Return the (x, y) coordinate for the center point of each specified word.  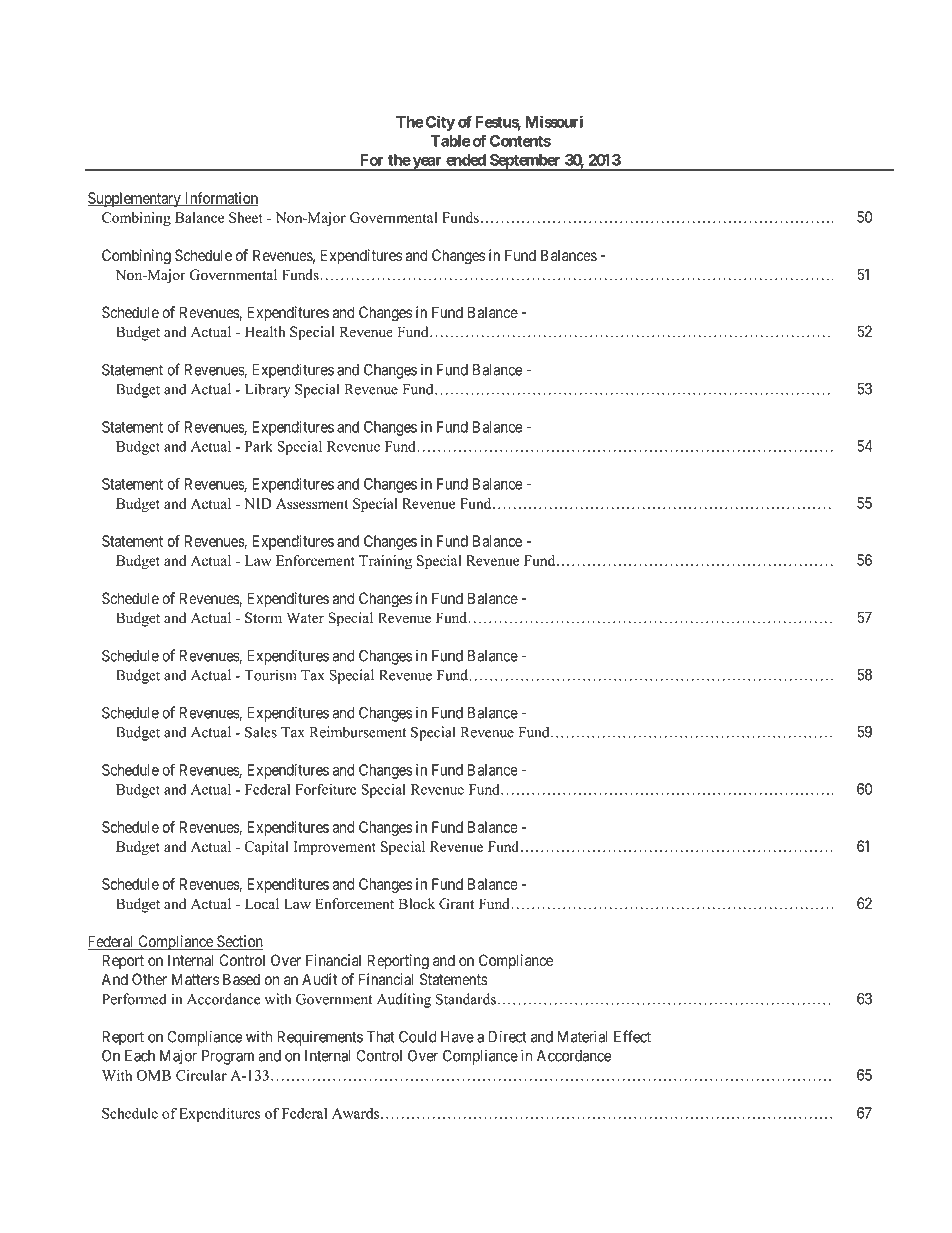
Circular (201, 1075)
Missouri (554, 121)
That (381, 1037)
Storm (263, 618)
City (440, 123)
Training (385, 562)
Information (221, 199)
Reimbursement (358, 732)
